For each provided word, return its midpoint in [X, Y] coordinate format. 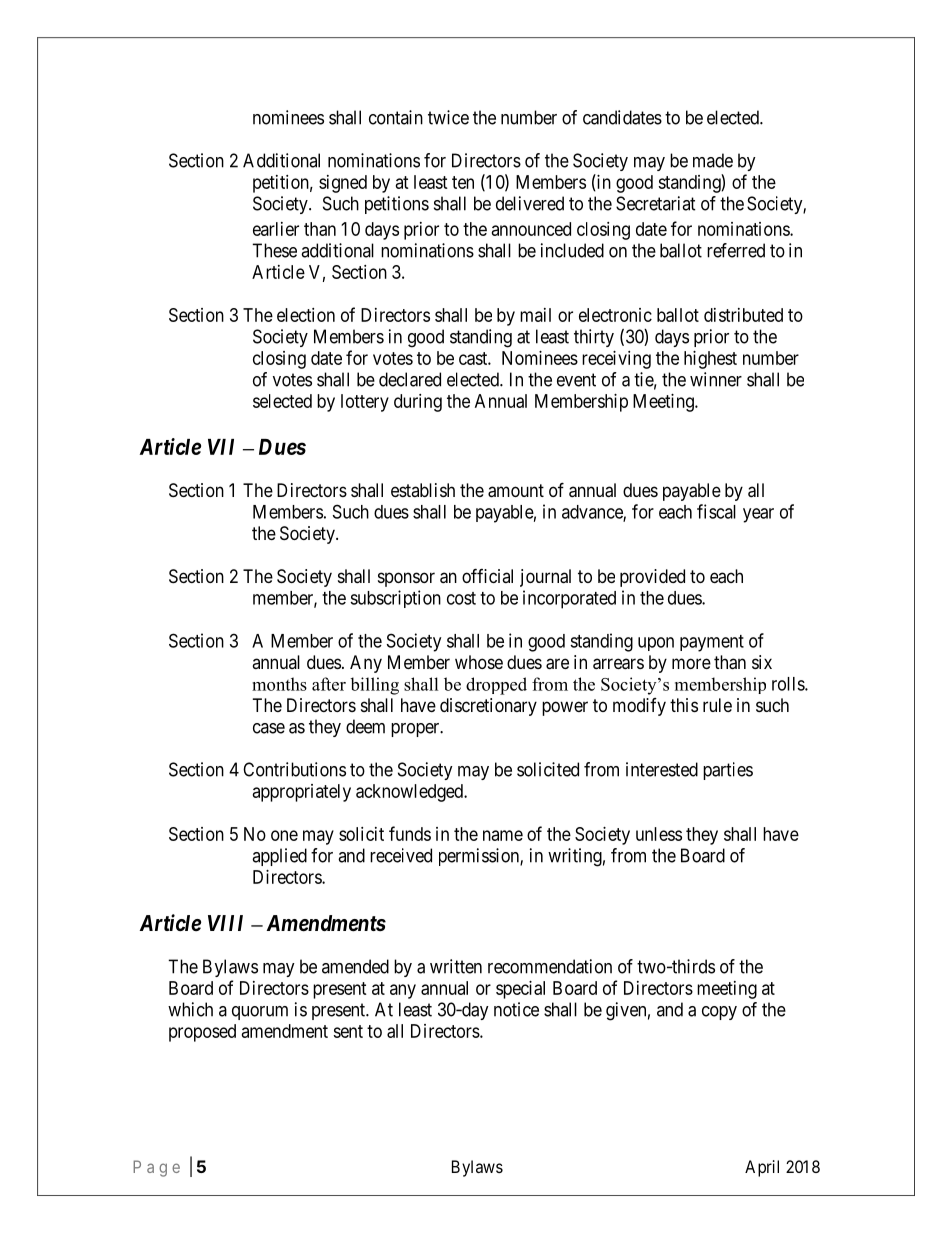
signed [343, 184]
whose [479, 662]
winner [716, 379]
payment [712, 643]
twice [448, 117]
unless [659, 834]
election [306, 315]
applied [279, 857]
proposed [202, 1033]
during [418, 403]
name [503, 835]
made [713, 160]
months [279, 684]
